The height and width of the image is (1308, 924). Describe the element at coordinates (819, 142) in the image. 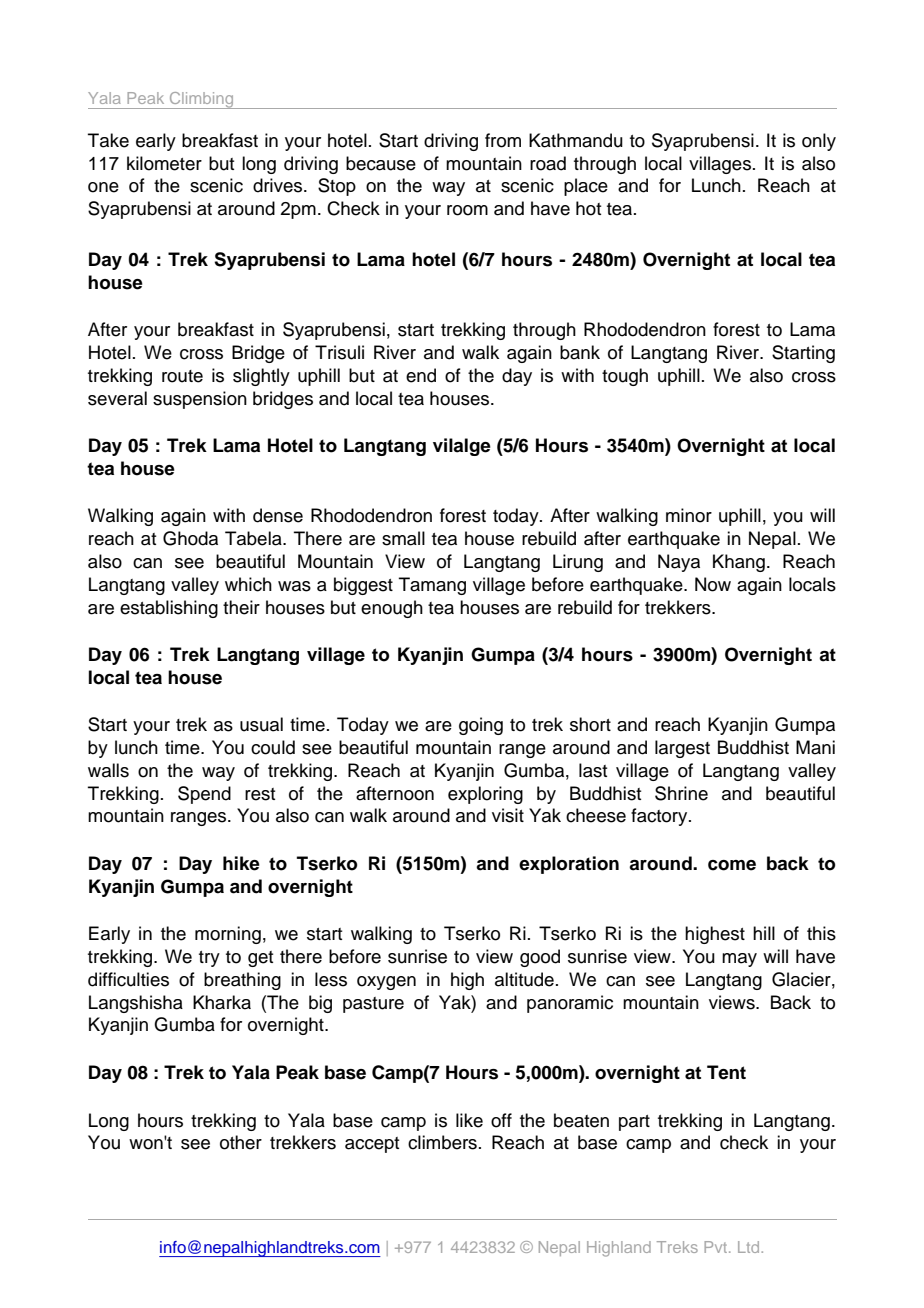

I see `only` at that location.
